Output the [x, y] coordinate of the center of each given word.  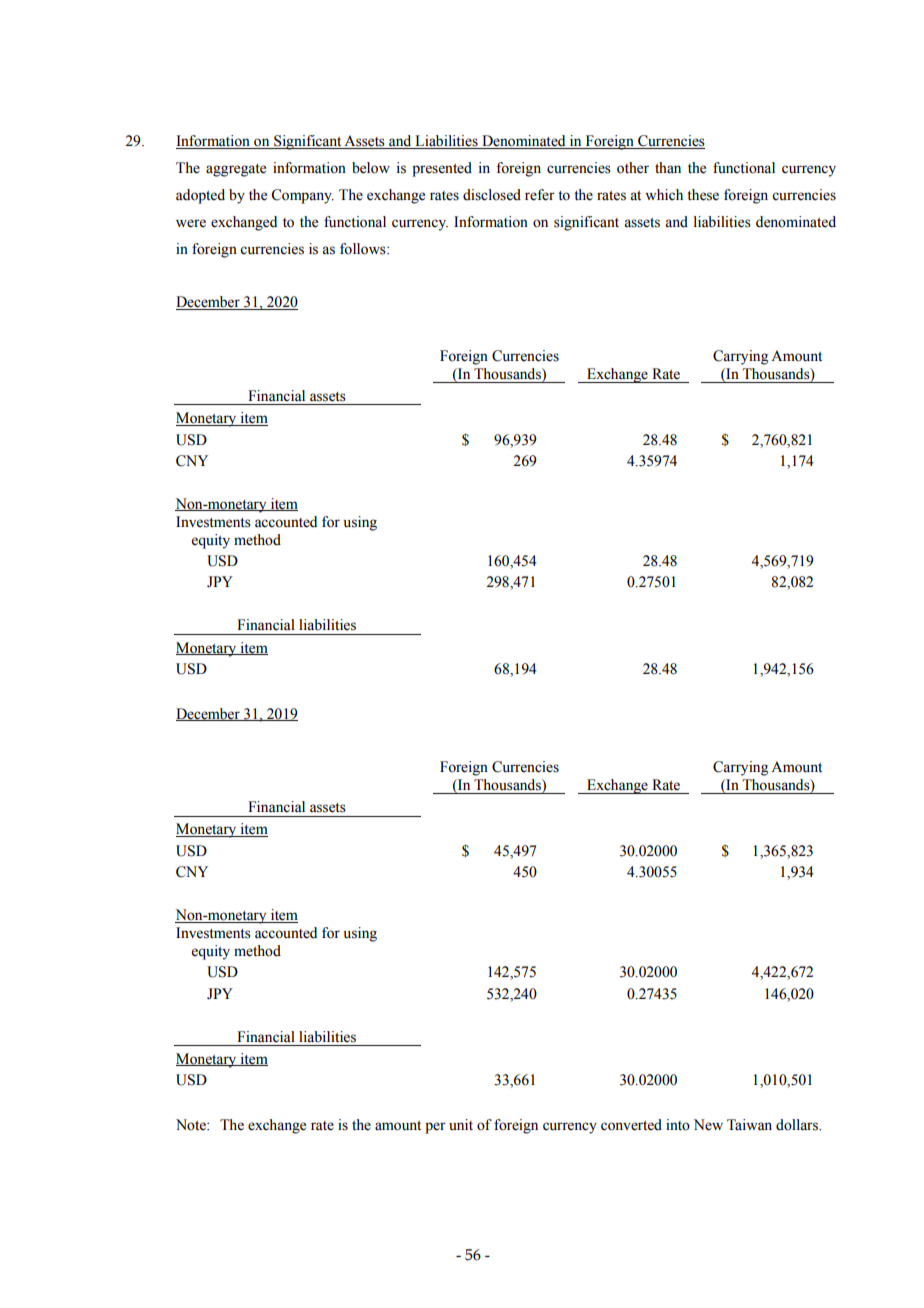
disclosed [492, 195]
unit [461, 1124]
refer [540, 195]
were [191, 223]
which [664, 195]
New [708, 1125]
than [668, 167]
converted [631, 1125]
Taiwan [749, 1124]
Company [302, 196]
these [703, 195]
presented [442, 169]
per [435, 1128]
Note [192, 1125]
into [678, 1125]
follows [364, 249]
